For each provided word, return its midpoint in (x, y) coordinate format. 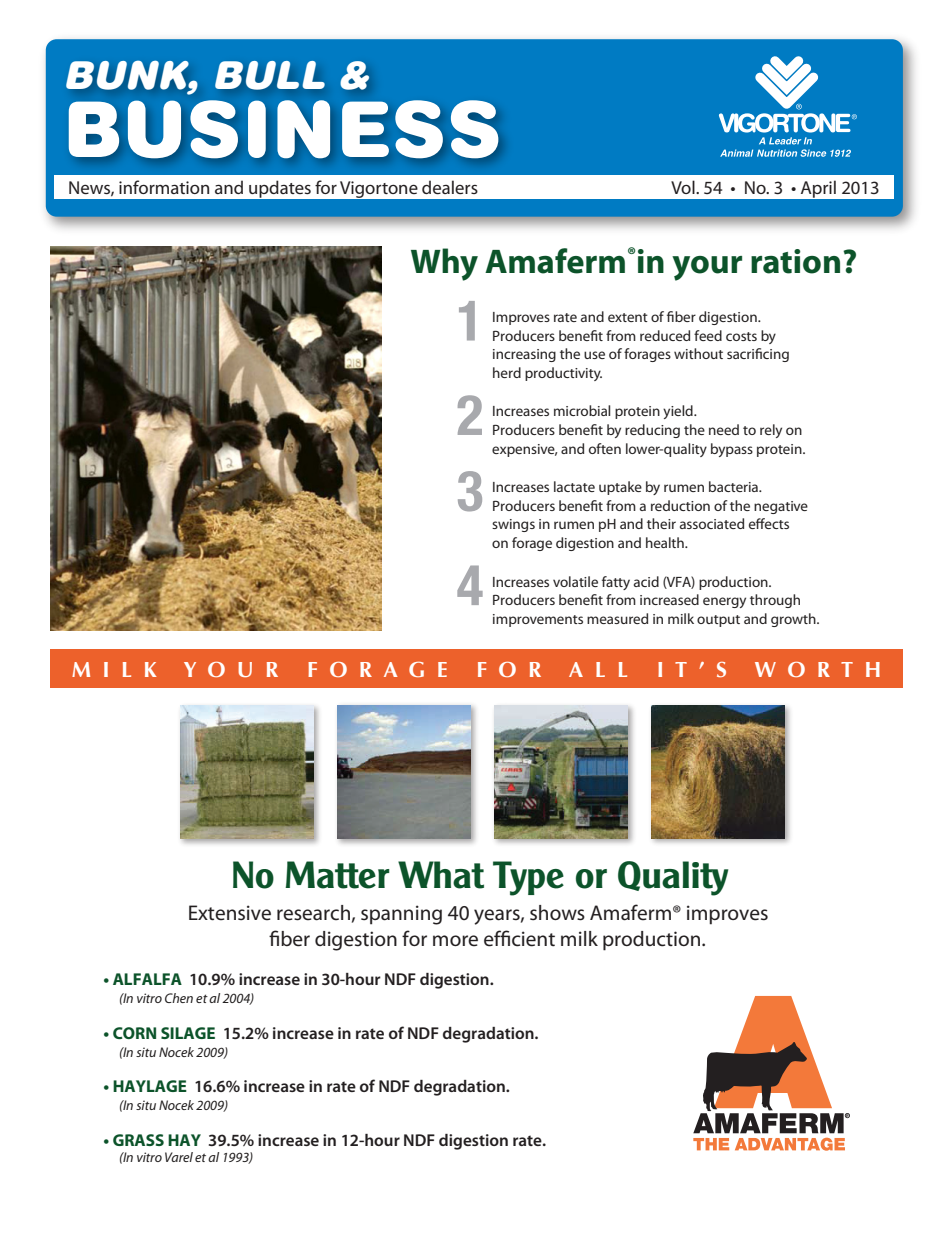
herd (507, 372)
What (441, 875)
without (698, 353)
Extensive (230, 913)
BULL (270, 75)
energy (724, 602)
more (455, 941)
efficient (519, 938)
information (164, 187)
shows (557, 913)
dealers (450, 187)
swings (513, 525)
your (707, 268)
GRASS (138, 1140)
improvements (538, 620)
